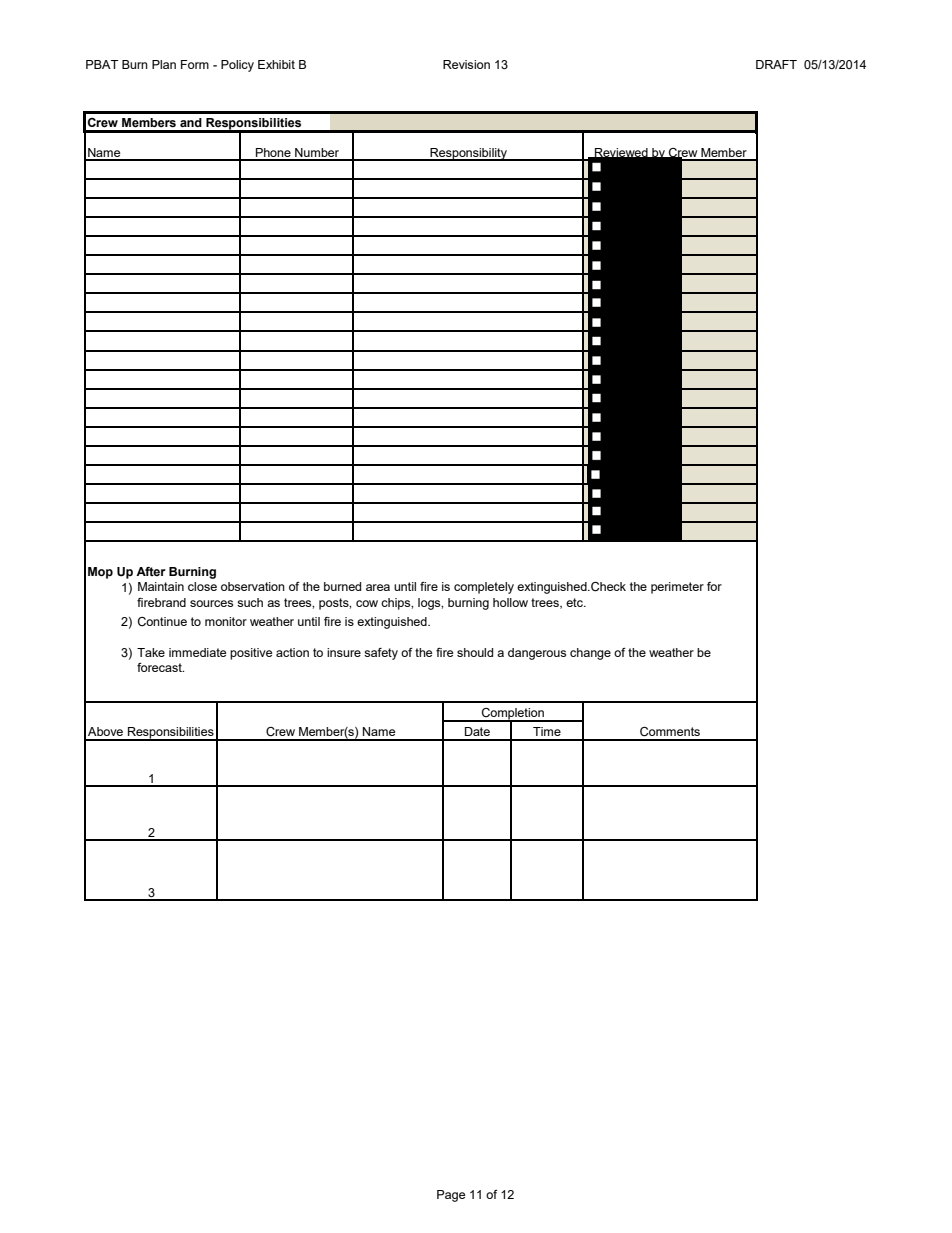 The width and height of the screenshot is (952, 1233). What do you see at coordinates (162, 621) in the screenshot?
I see `Continue` at bounding box center [162, 621].
